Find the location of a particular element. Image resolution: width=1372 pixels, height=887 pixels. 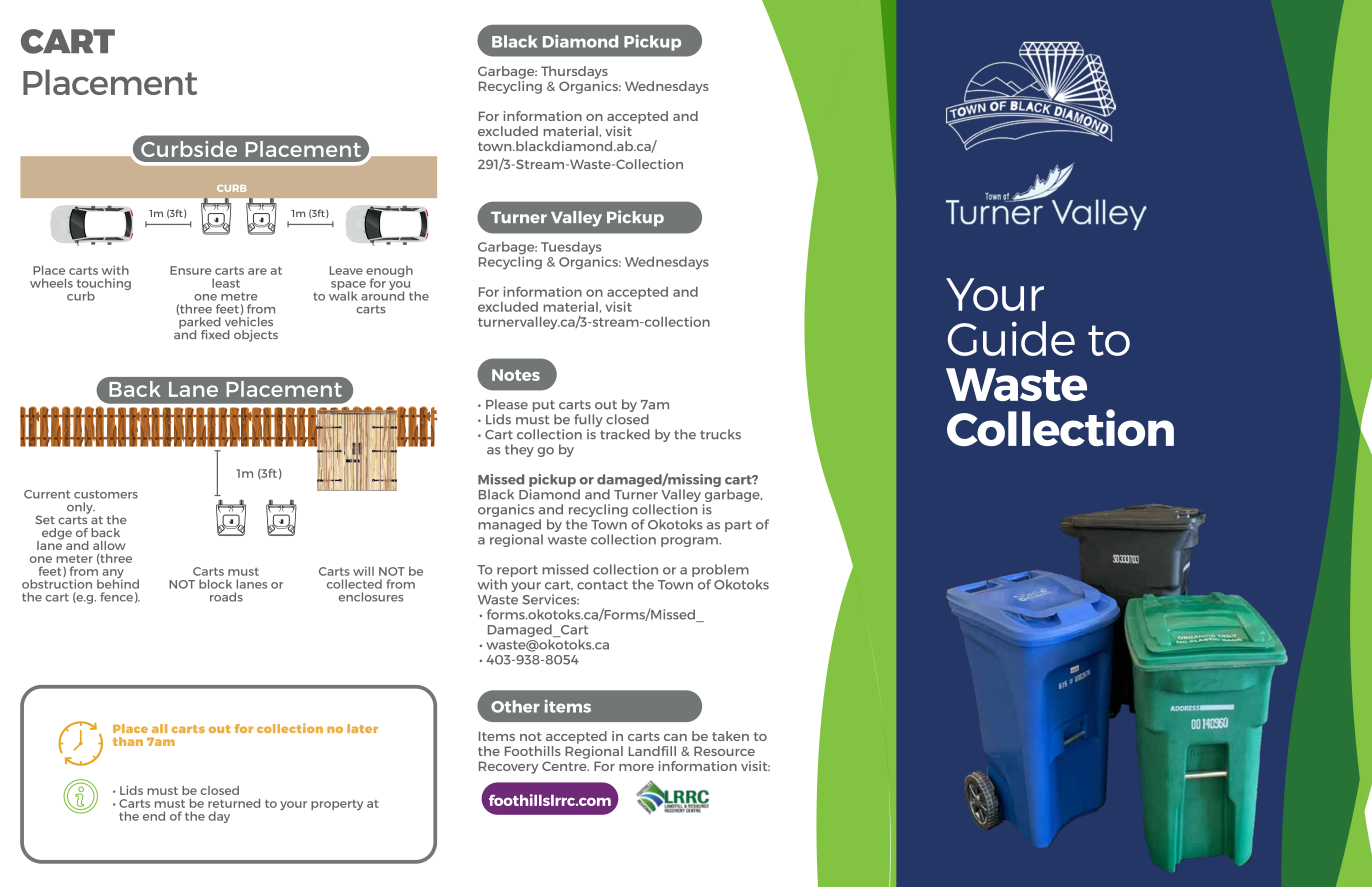

Guide is located at coordinates (1011, 338).
